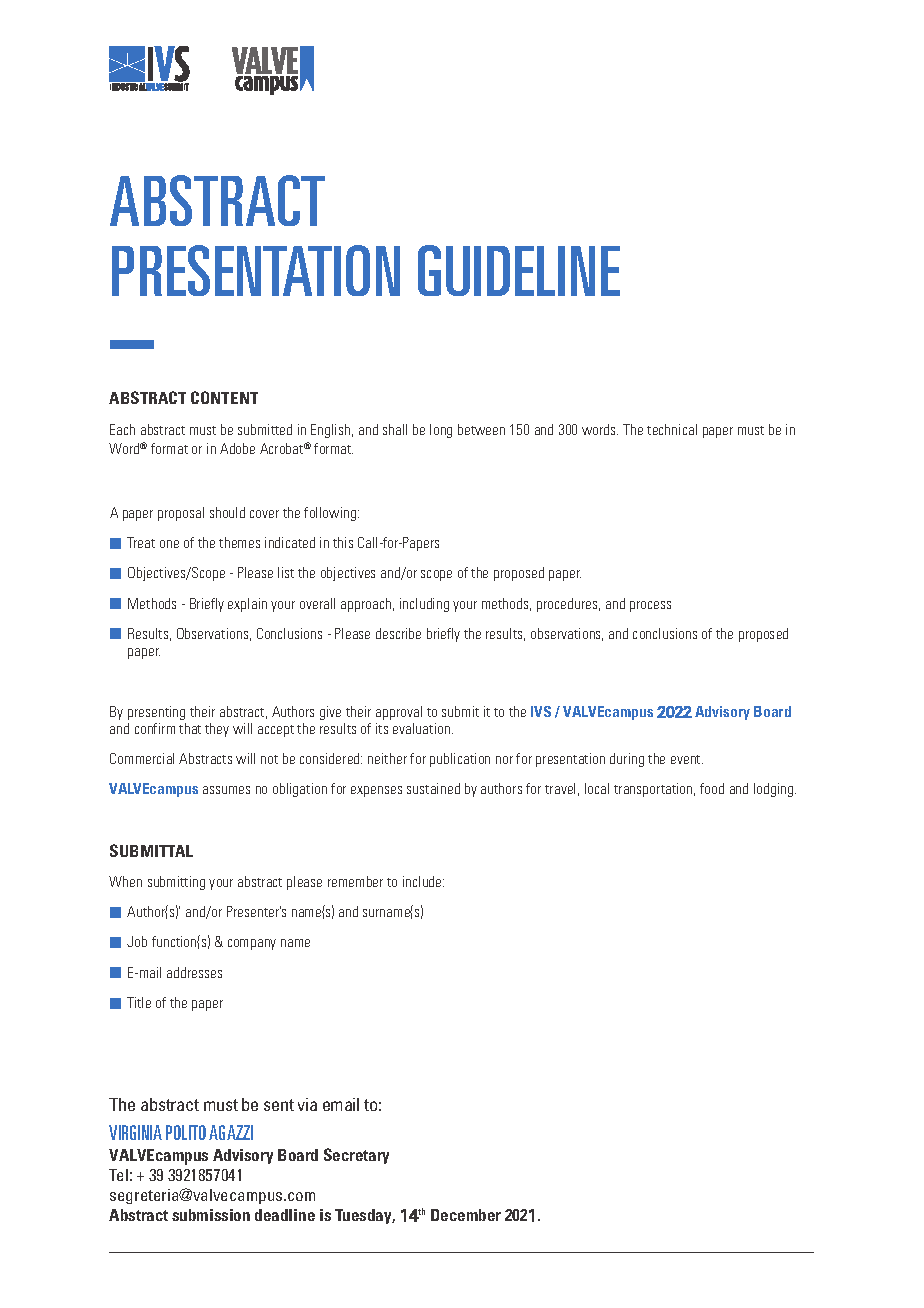  I want to click on submission, so click(211, 1215).
